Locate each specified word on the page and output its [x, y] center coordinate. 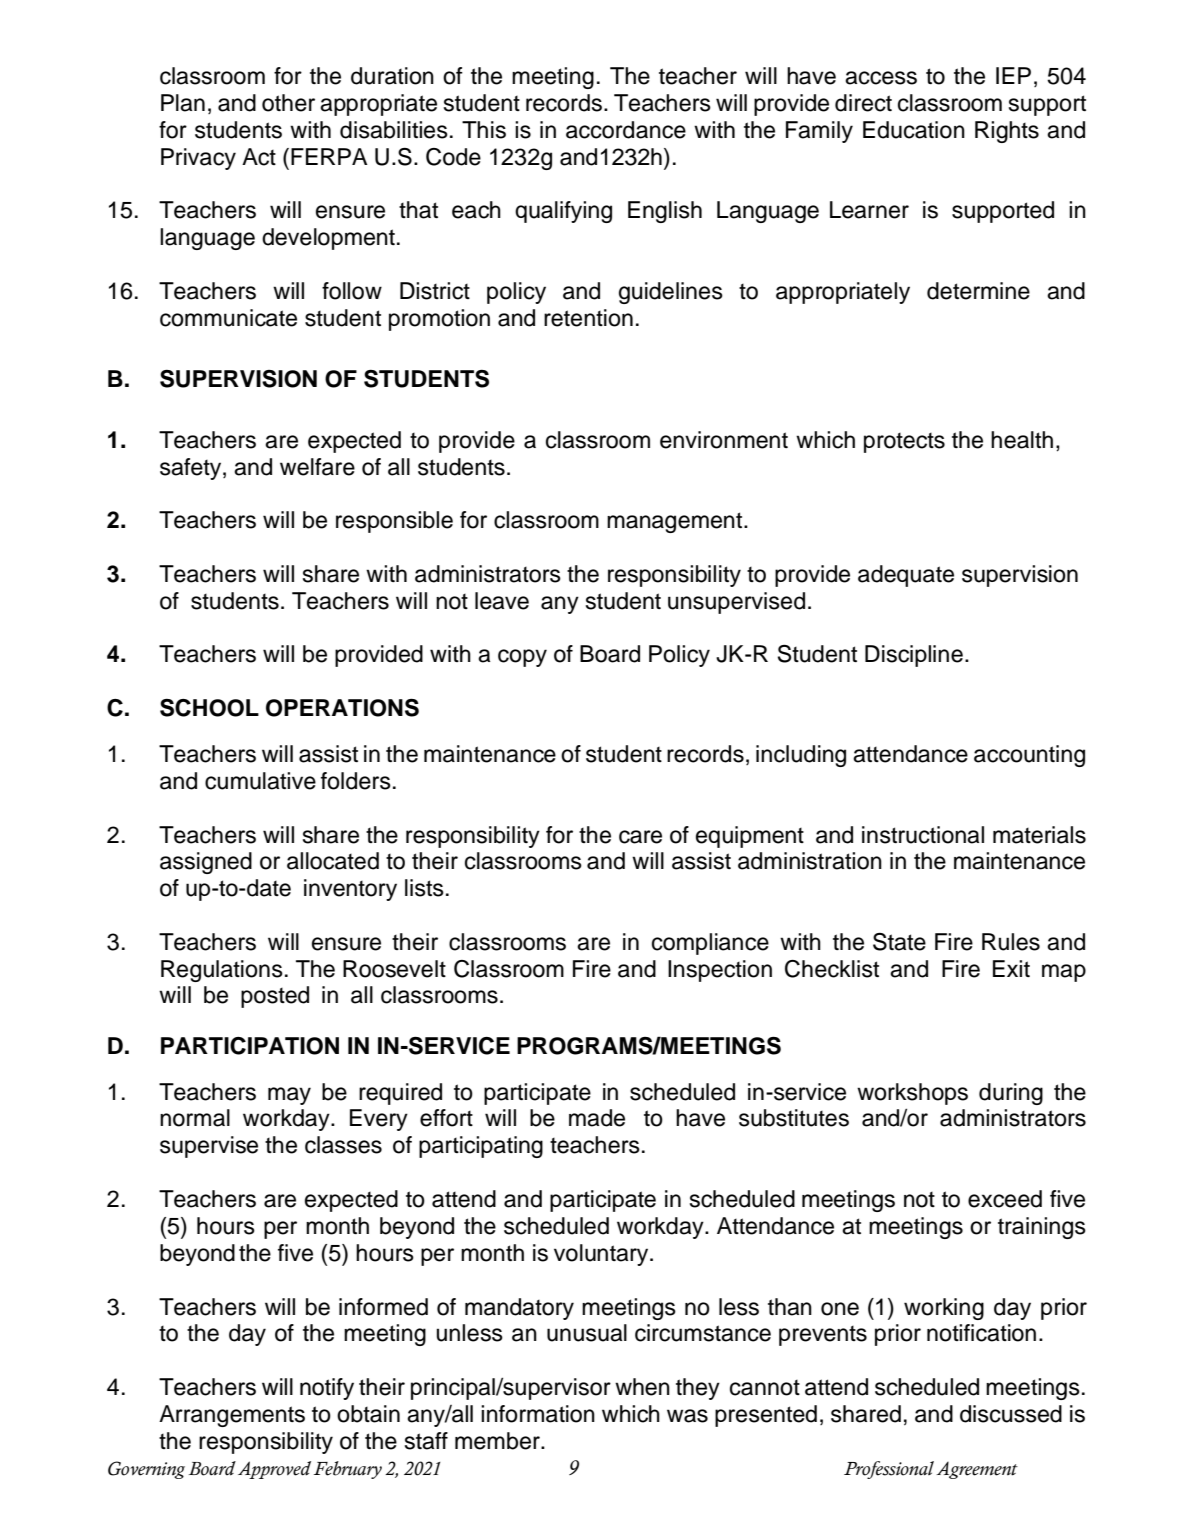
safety [192, 469]
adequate [906, 576]
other [288, 103]
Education [914, 130]
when [642, 1387]
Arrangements [232, 1416]
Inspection [720, 971]
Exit [1011, 968]
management [674, 522]
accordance [626, 130]
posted [275, 997]
